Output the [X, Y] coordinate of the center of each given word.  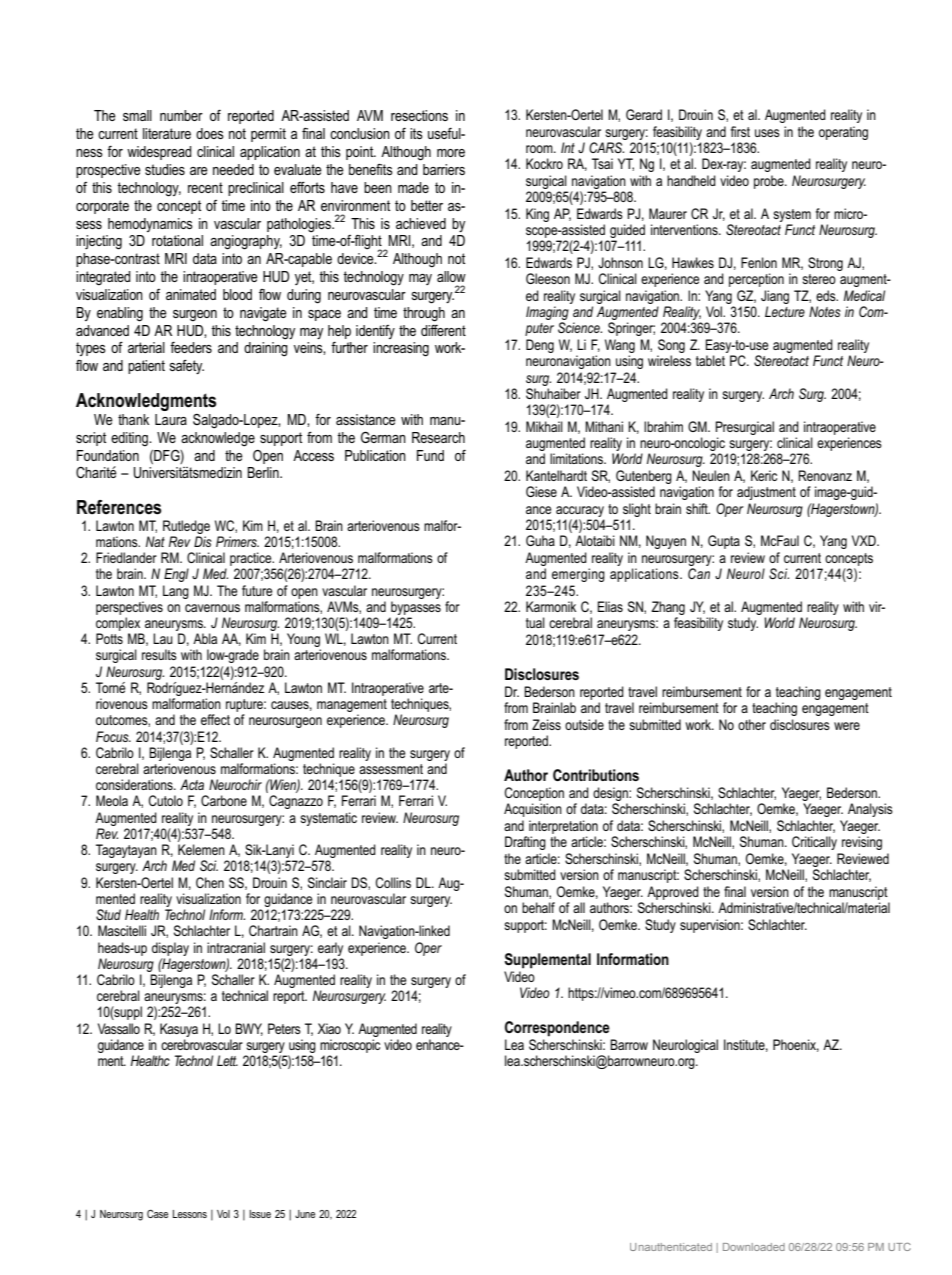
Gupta [724, 542]
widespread [159, 153]
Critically [814, 843]
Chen [210, 882]
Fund [430, 455]
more [451, 153]
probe [770, 182]
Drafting [525, 843]
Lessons [190, 1214]
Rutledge [186, 527]
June [305, 1214]
